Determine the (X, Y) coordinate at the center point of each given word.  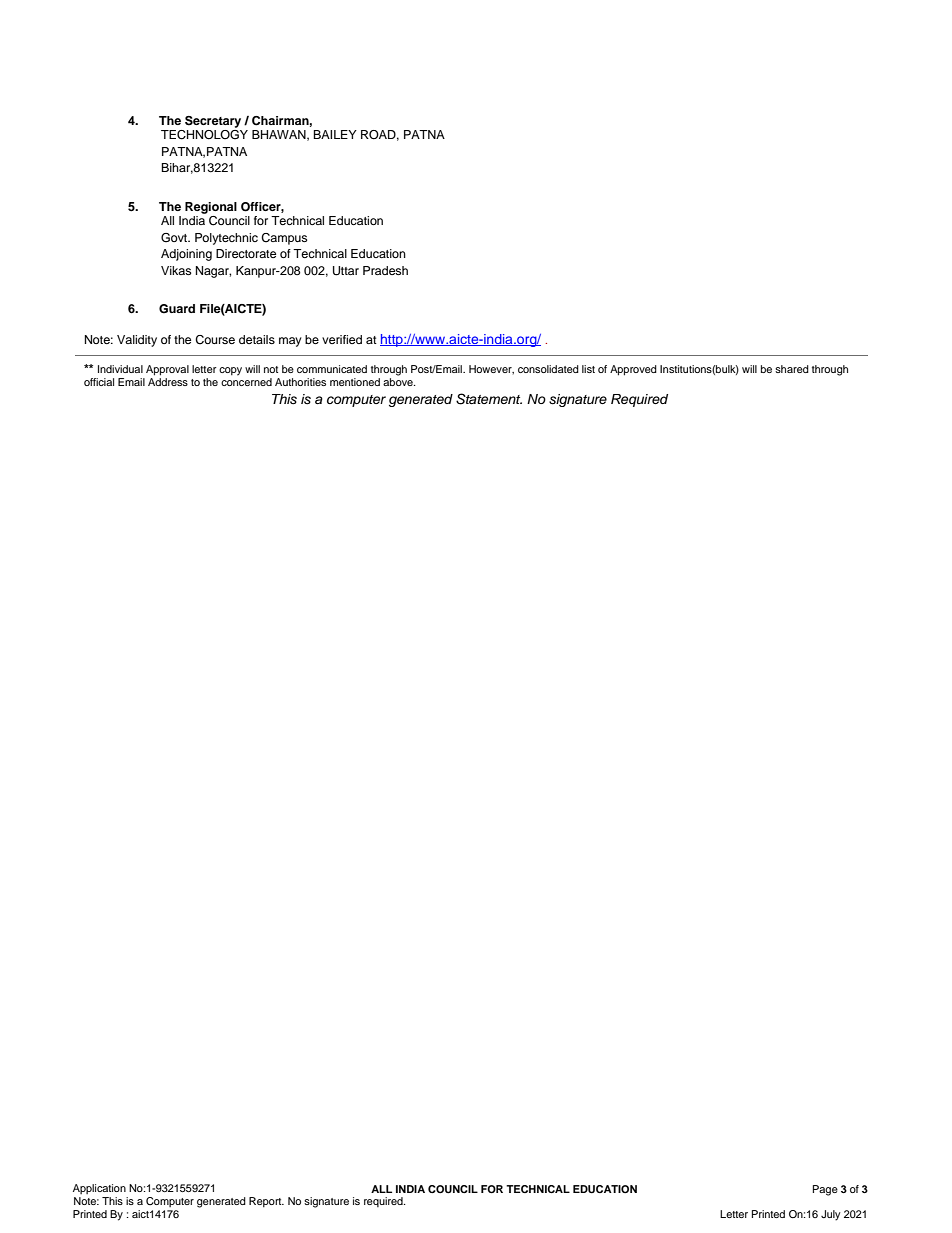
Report (266, 1202)
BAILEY (335, 134)
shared (792, 369)
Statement (489, 399)
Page (825, 1190)
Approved (633, 370)
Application (99, 1189)
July (831, 1215)
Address (168, 382)
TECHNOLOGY (204, 133)
